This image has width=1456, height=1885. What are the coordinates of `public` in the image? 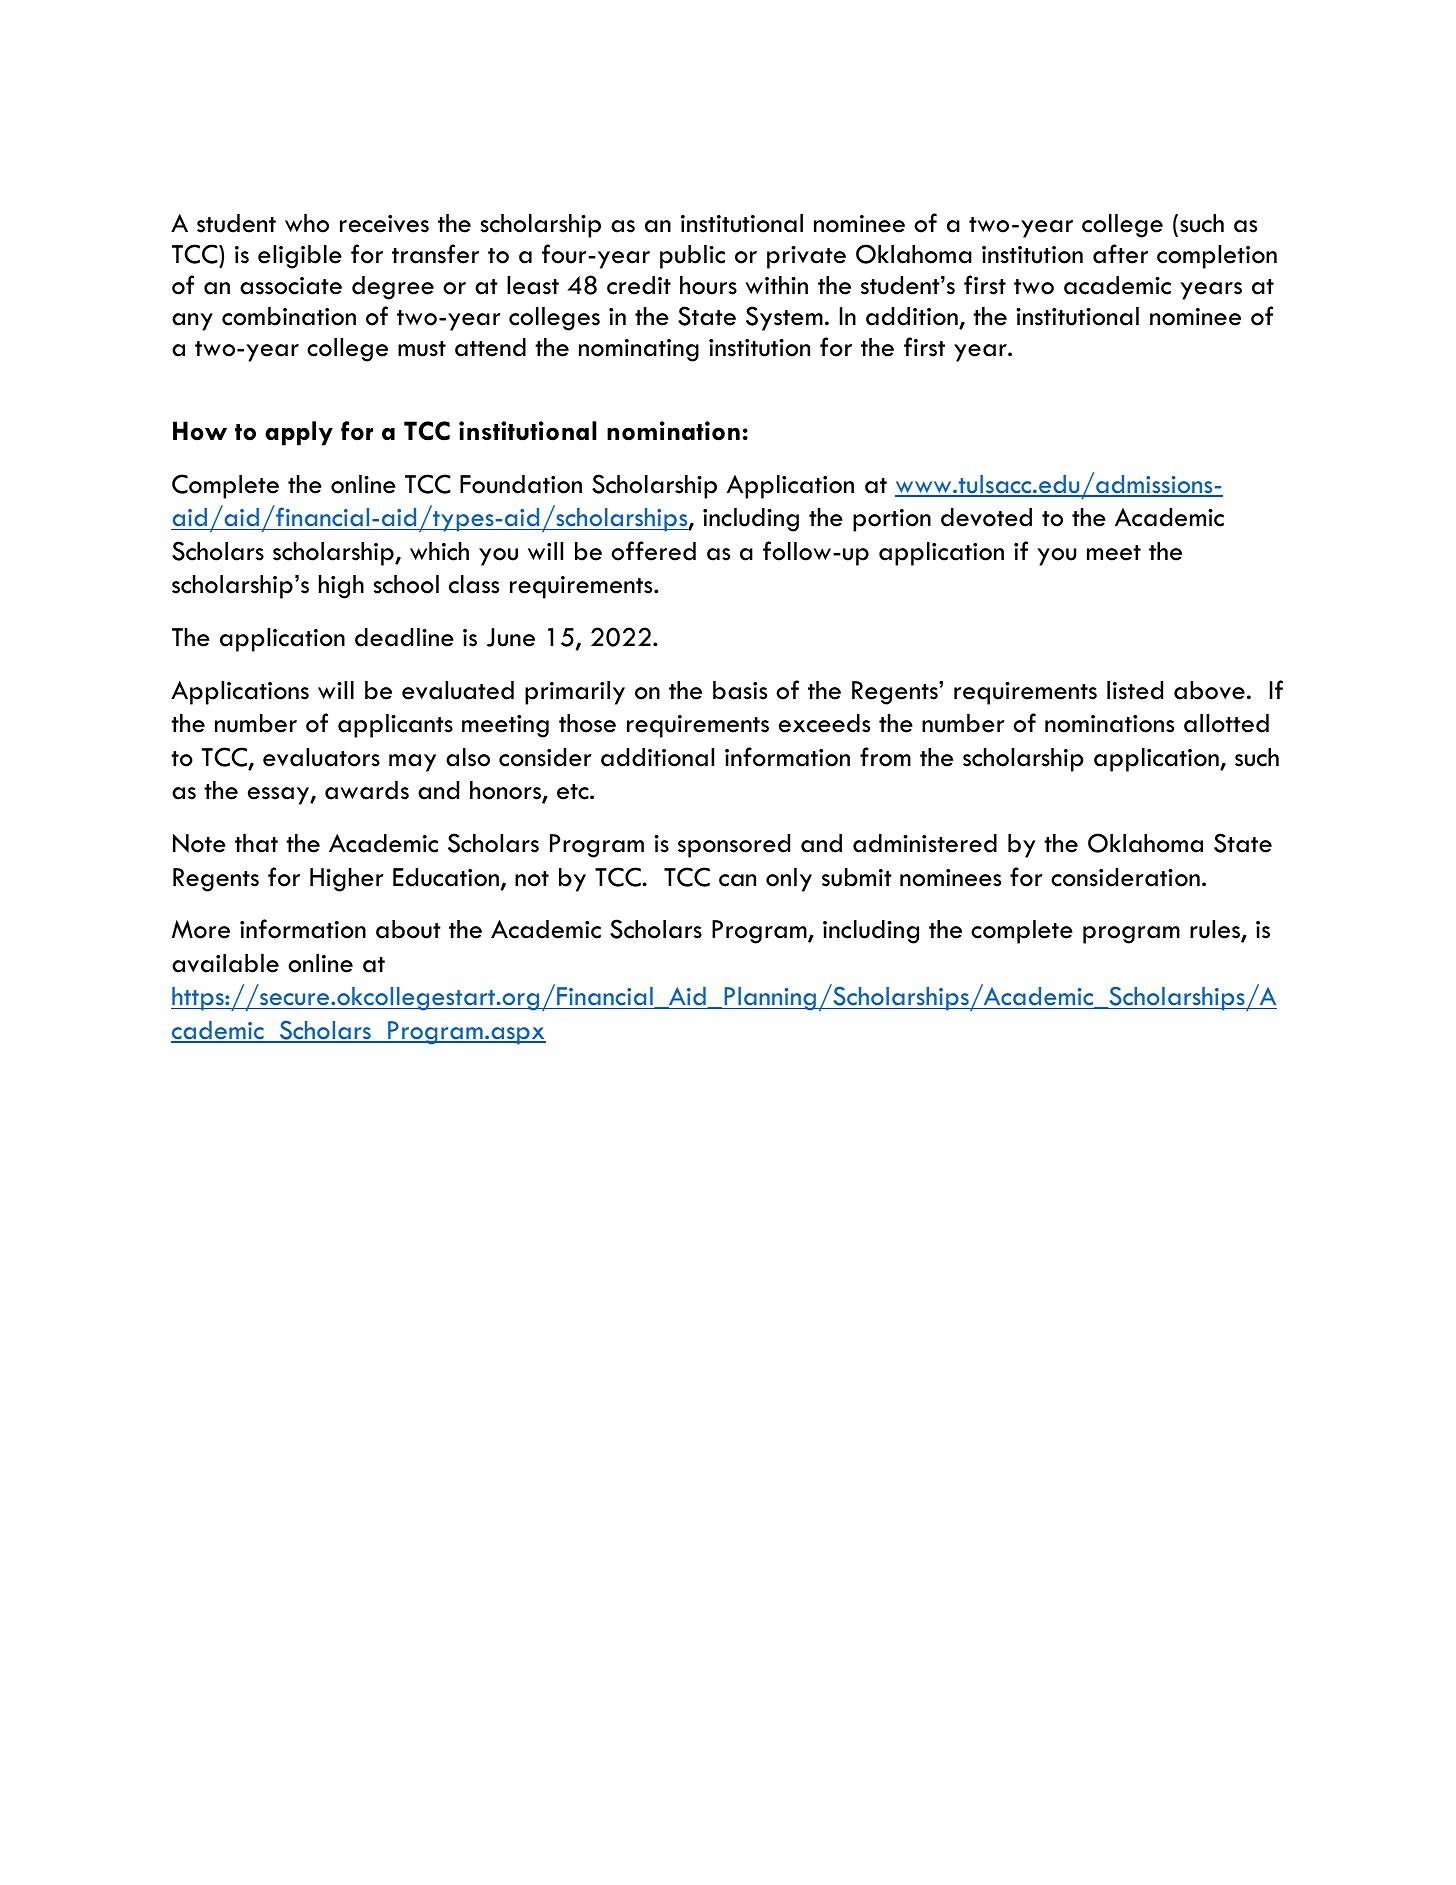 It's located at (692, 257).
